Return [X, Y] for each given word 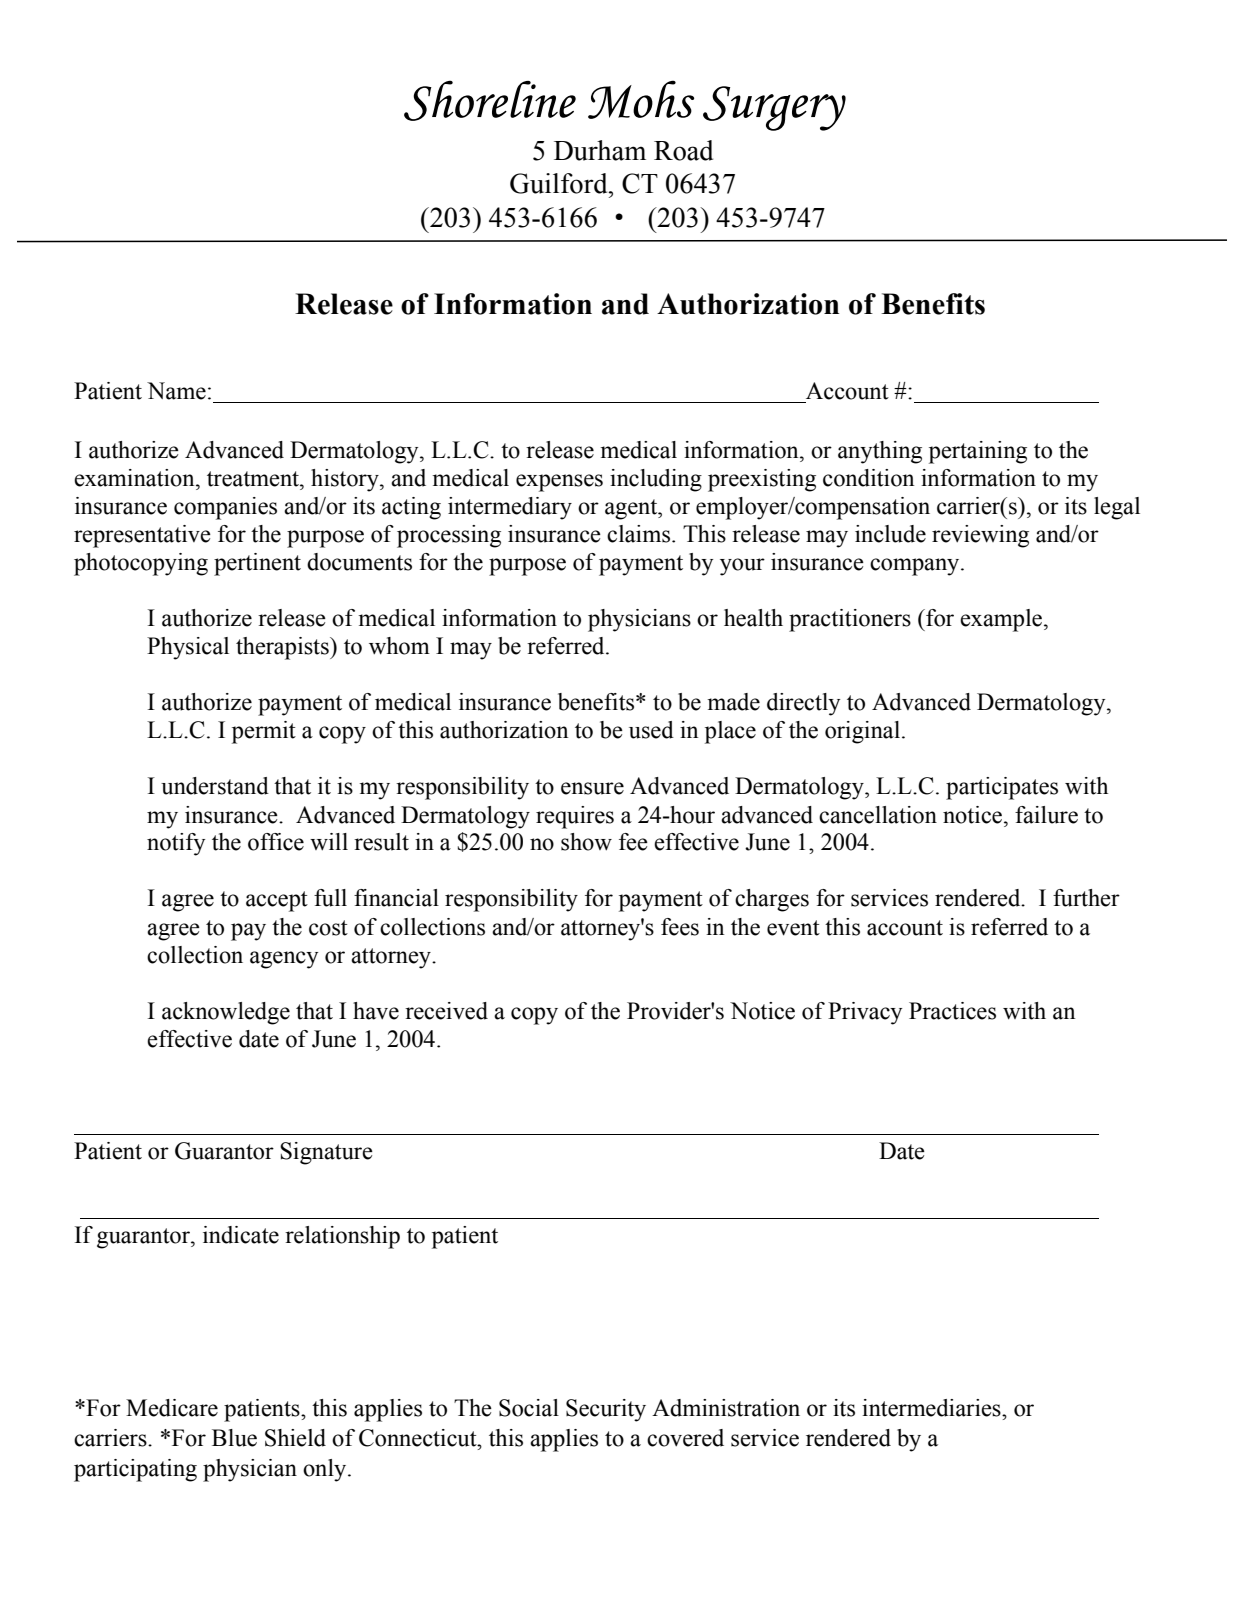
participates [1002, 788]
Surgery [774, 108]
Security [606, 1410]
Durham [600, 150]
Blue [234, 1438]
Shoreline [490, 100]
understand [215, 786]
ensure [592, 788]
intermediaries [932, 1408]
